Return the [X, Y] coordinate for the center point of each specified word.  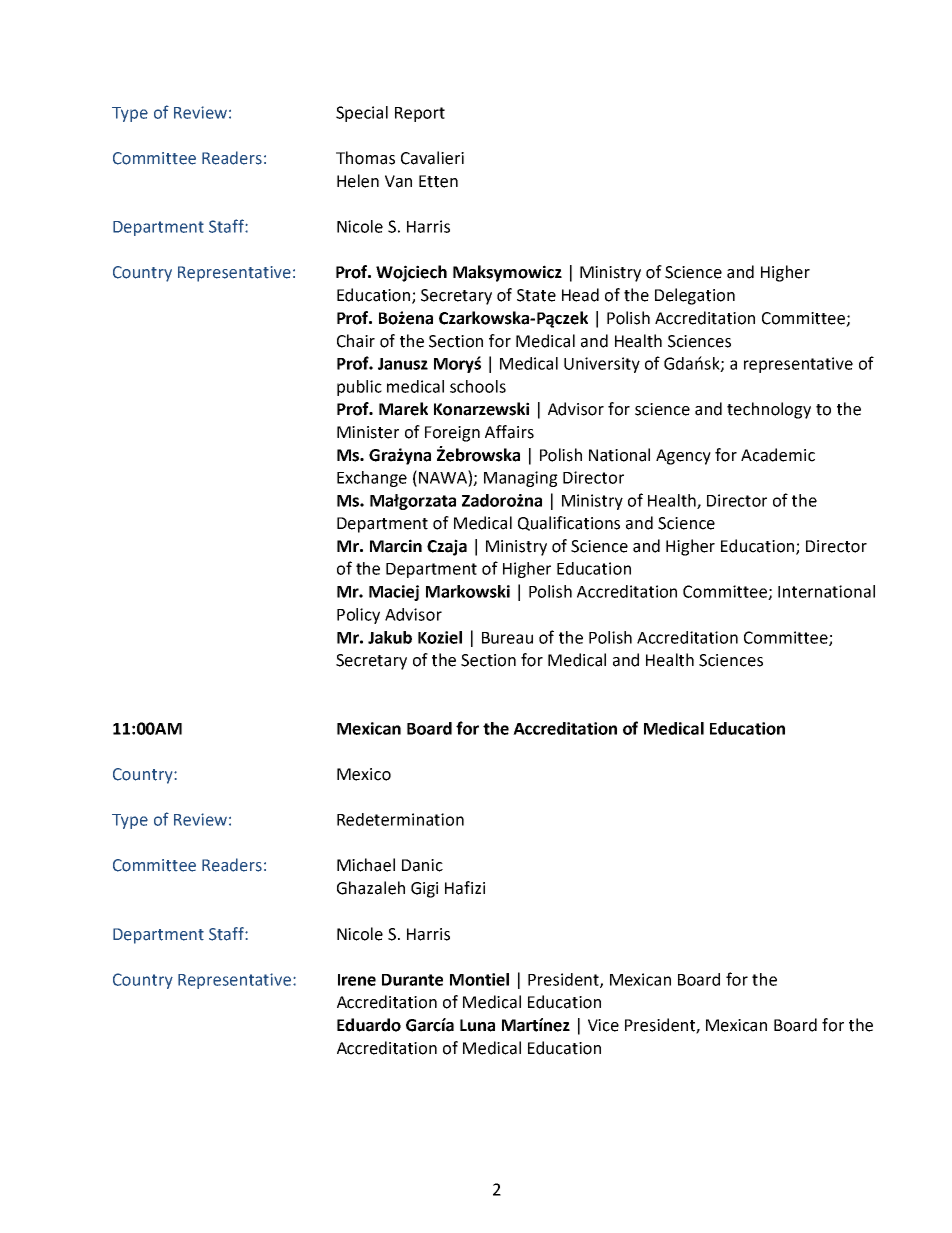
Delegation [695, 296]
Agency [683, 457]
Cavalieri [432, 158]
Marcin [396, 546]
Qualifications [569, 523]
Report [420, 114]
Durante [412, 980]
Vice [603, 1025]
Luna [477, 1025]
